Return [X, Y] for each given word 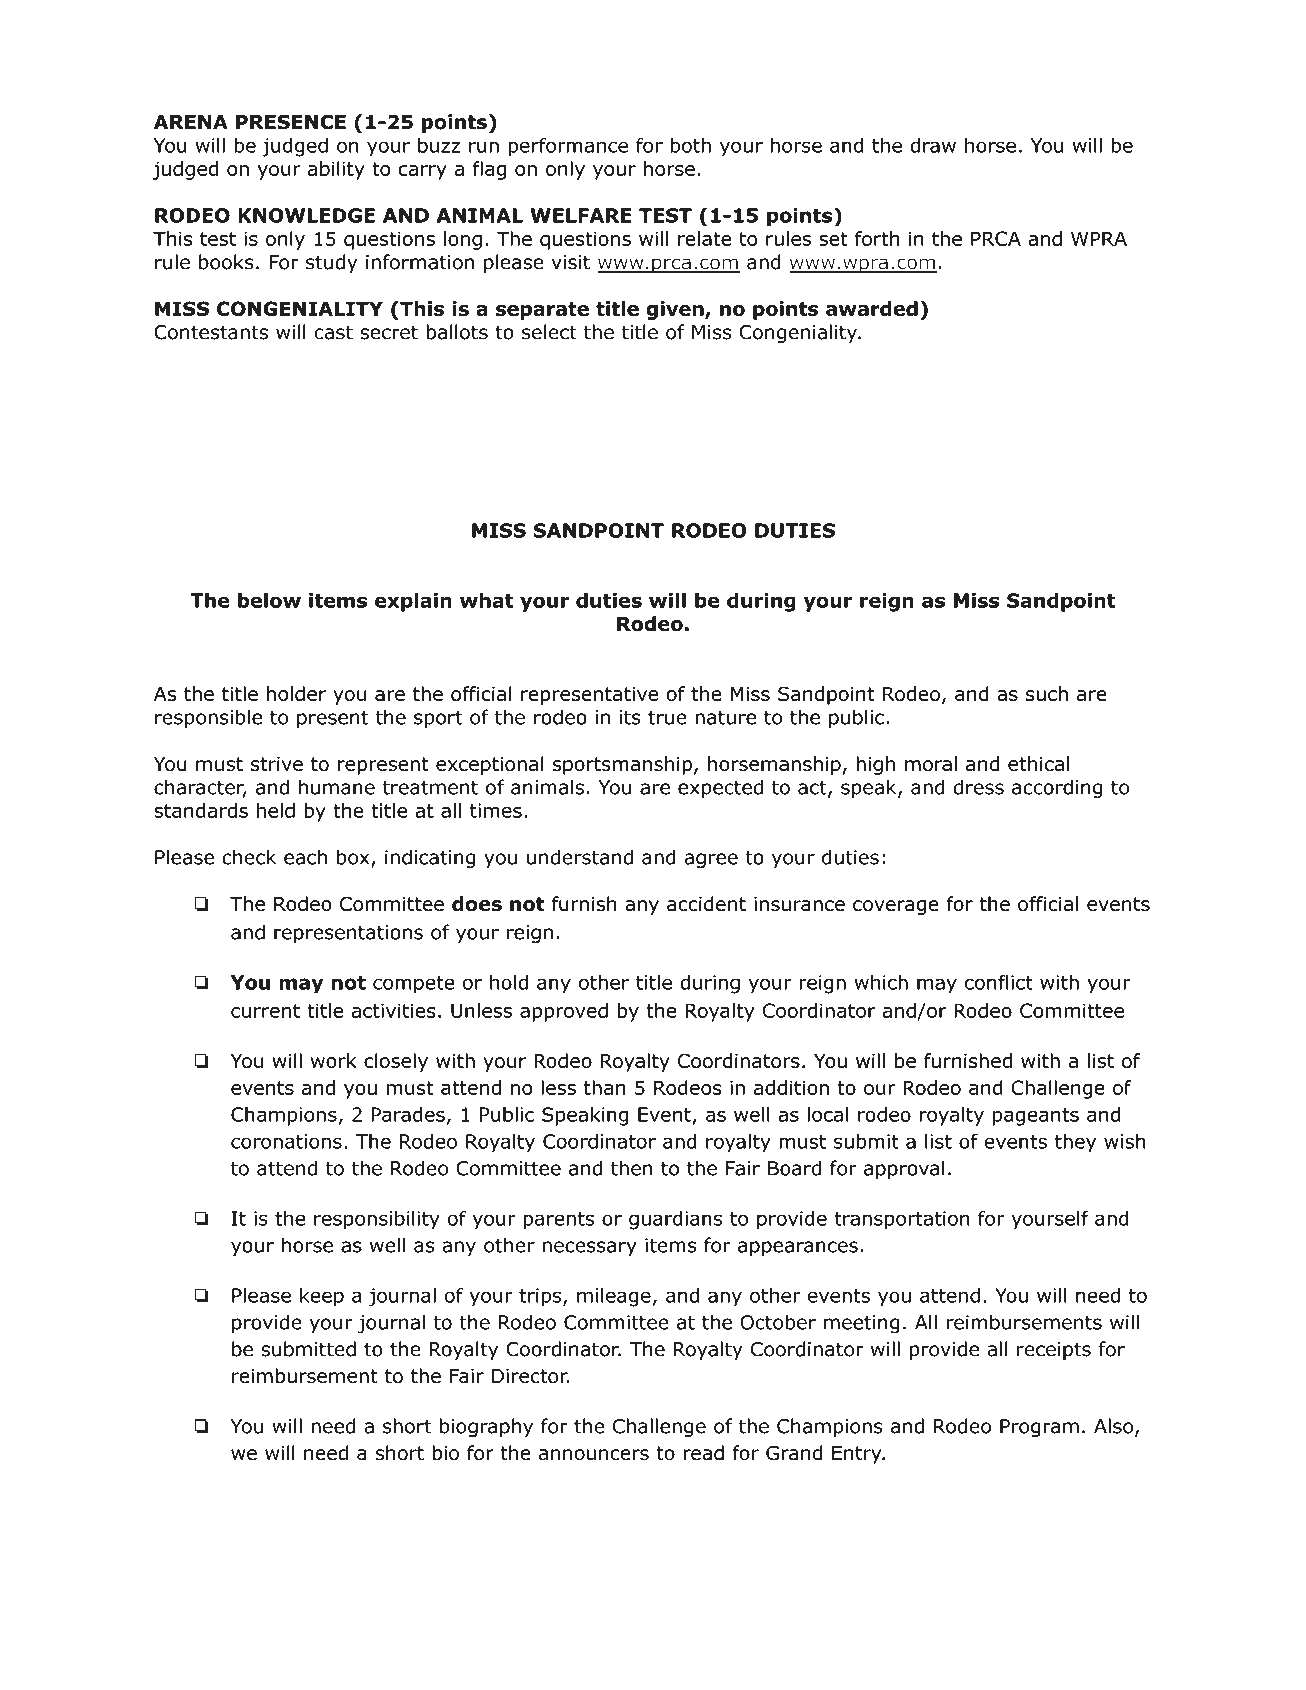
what [486, 600]
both [690, 145]
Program [1039, 1428]
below [269, 600]
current [265, 1011]
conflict [999, 982]
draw [933, 145]
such [1047, 693]
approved [564, 1012]
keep [322, 1297]
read [703, 1453]
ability [336, 170]
